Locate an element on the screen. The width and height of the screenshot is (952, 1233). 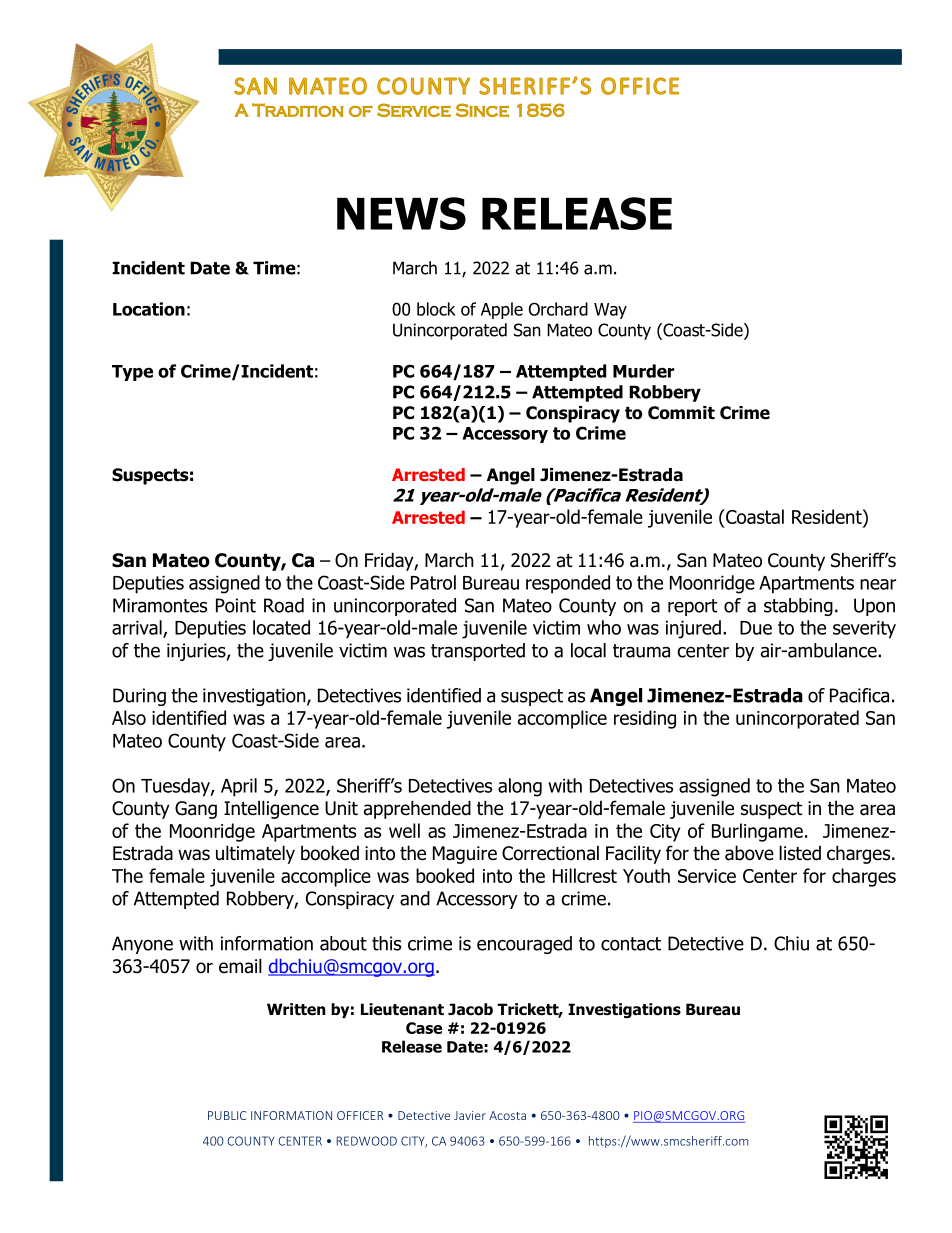
During is located at coordinates (139, 697).
